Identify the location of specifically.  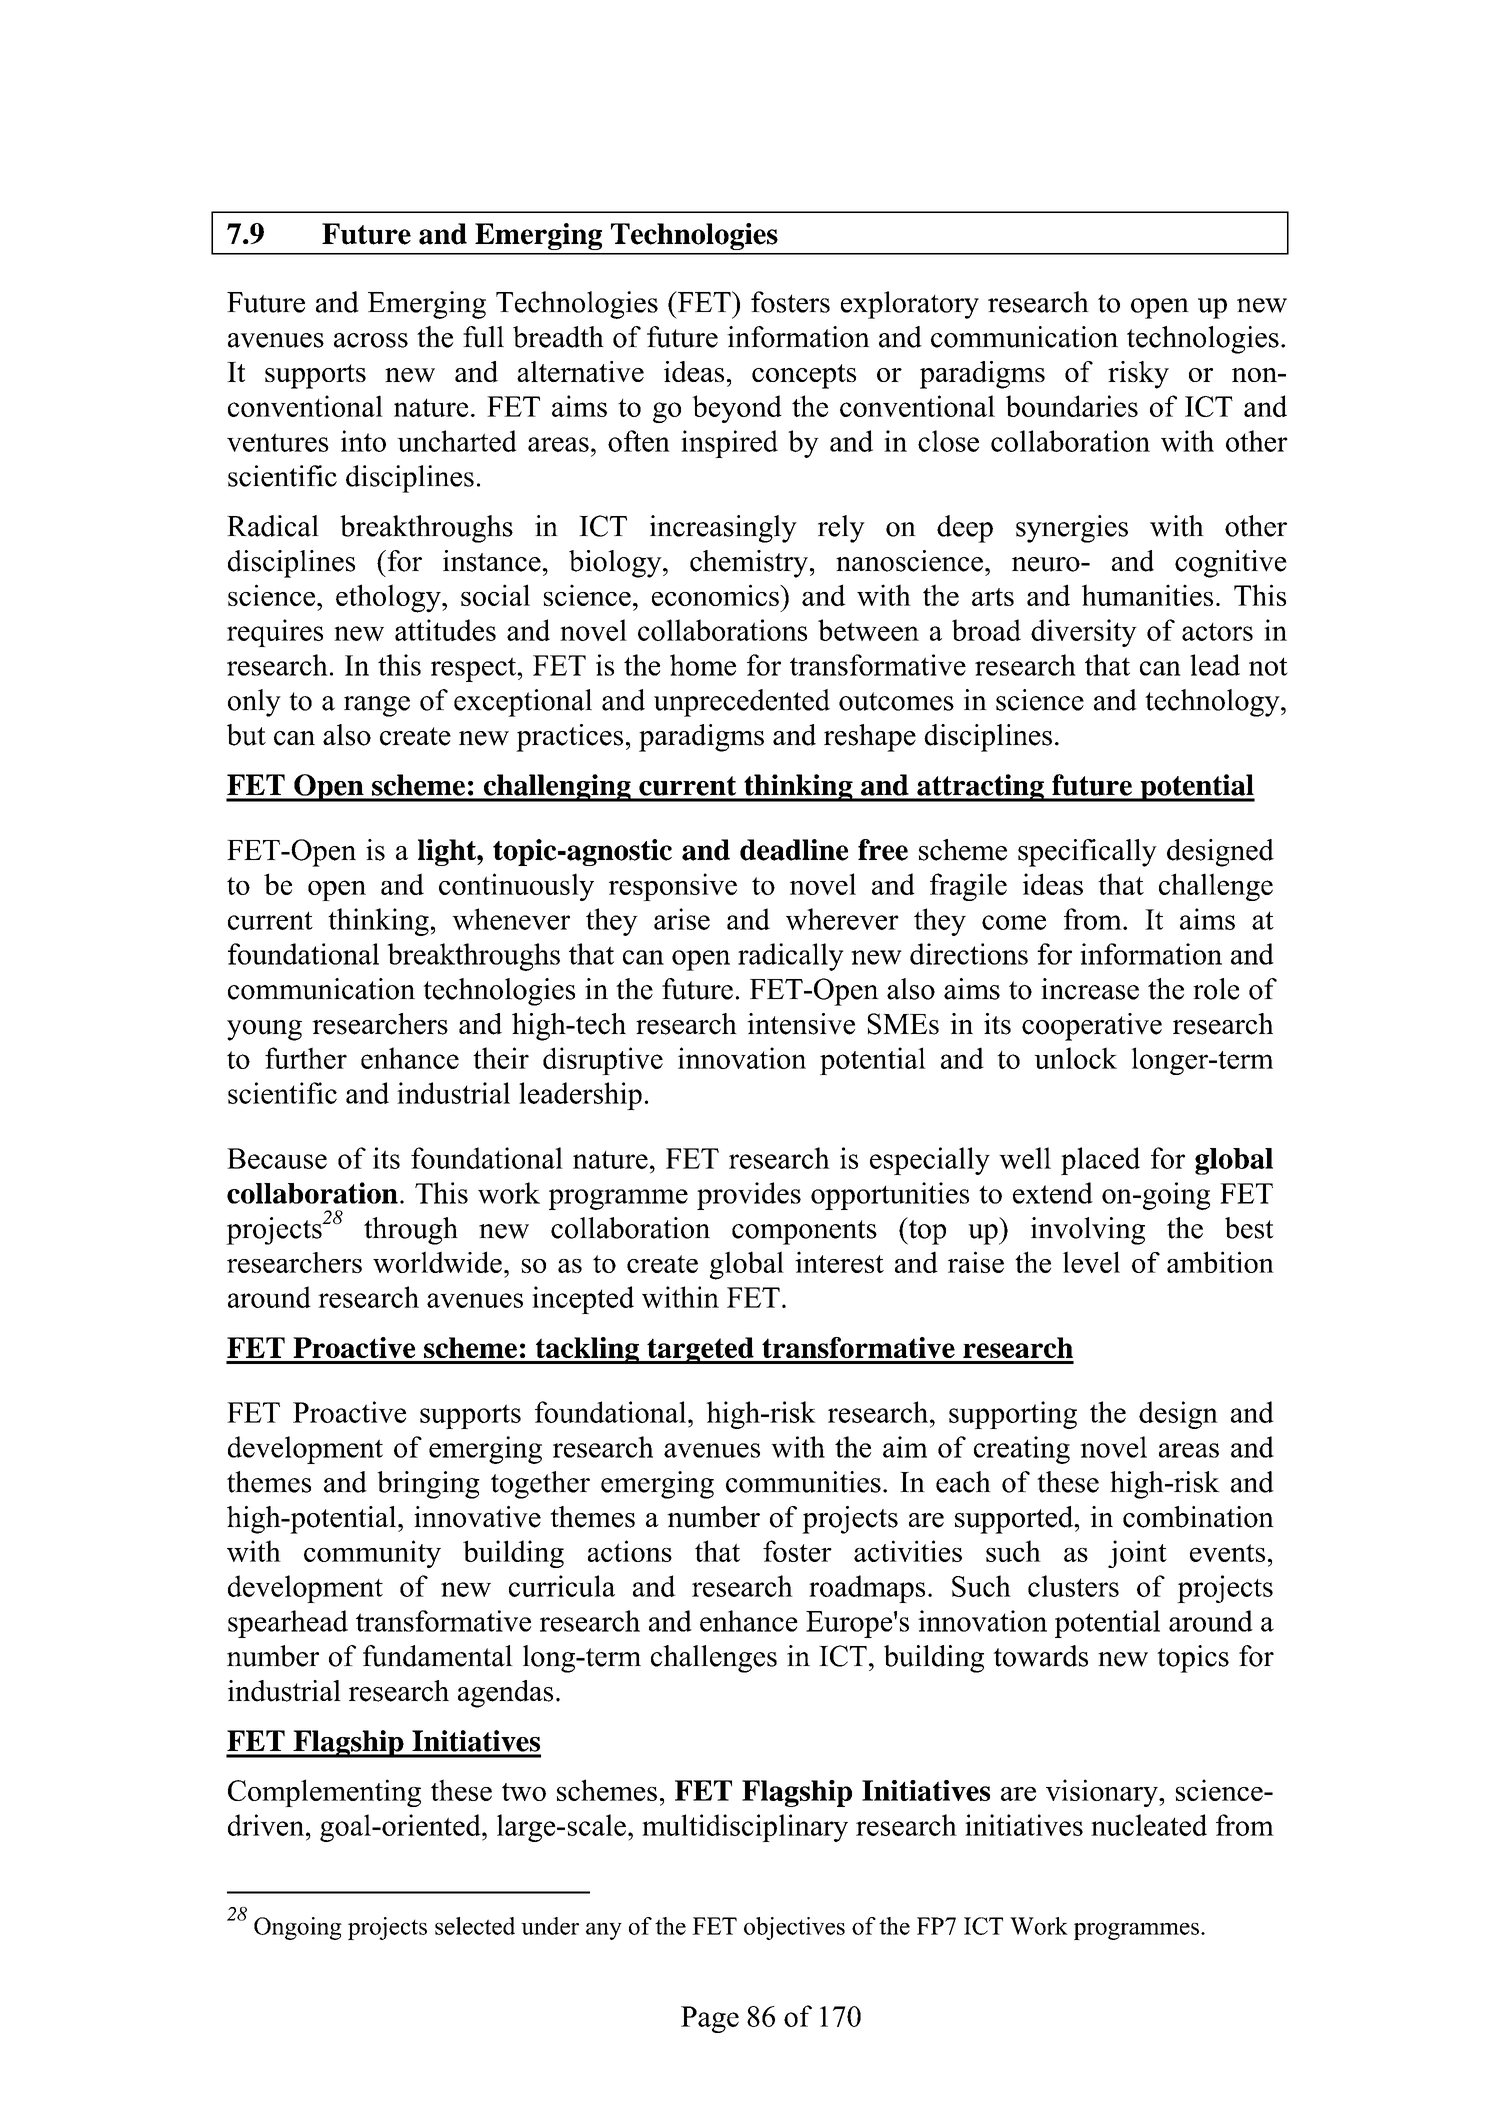
(1087, 853).
